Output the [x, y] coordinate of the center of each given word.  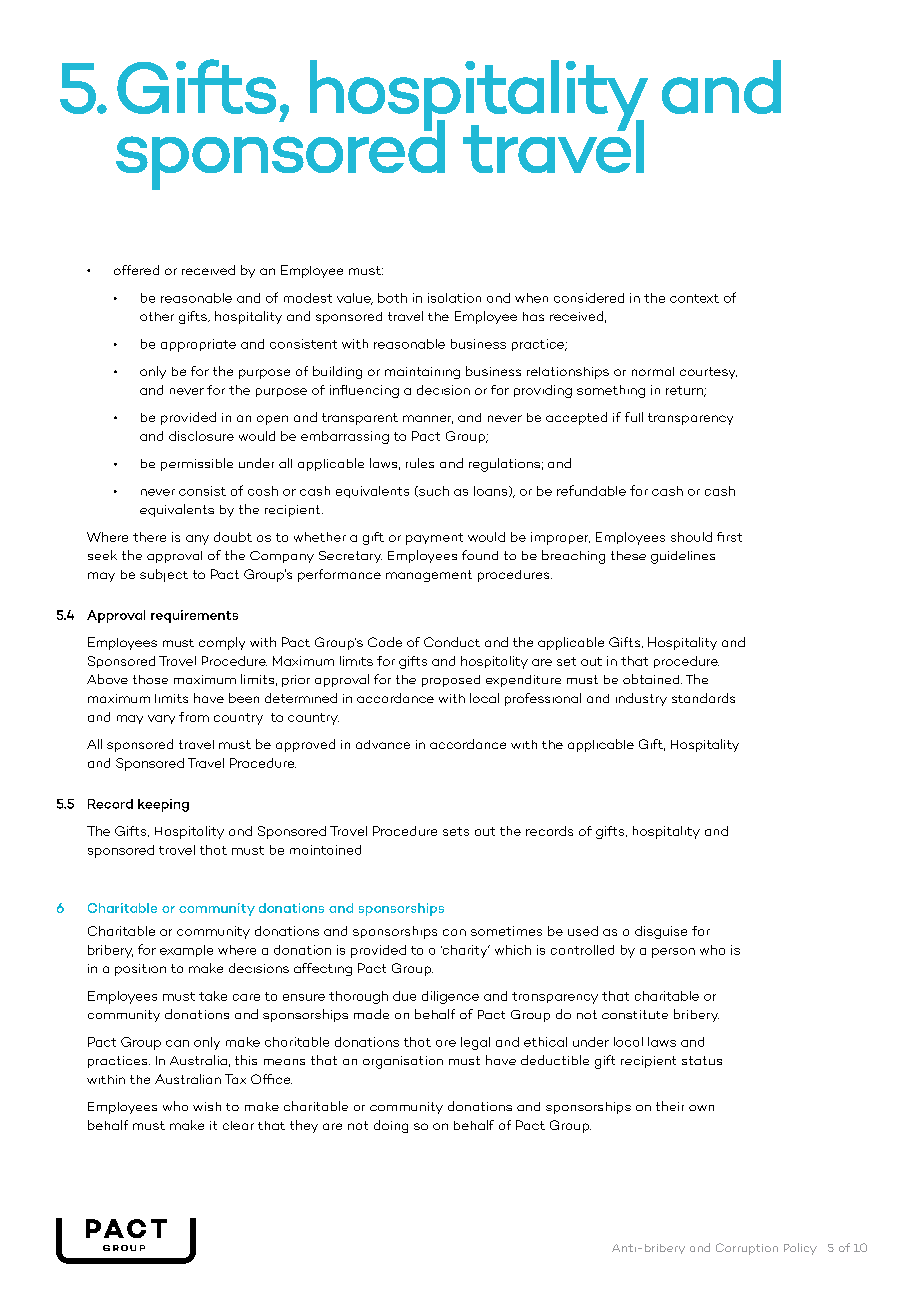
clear [238, 1125]
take [213, 996]
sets [456, 831]
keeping [163, 805]
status [702, 1060]
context [694, 298]
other [157, 316]
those [150, 679]
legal [475, 1043]
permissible [197, 464]
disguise [661, 932]
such [433, 491]
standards [703, 698]
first [729, 537]
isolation [454, 298]
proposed [451, 681]
